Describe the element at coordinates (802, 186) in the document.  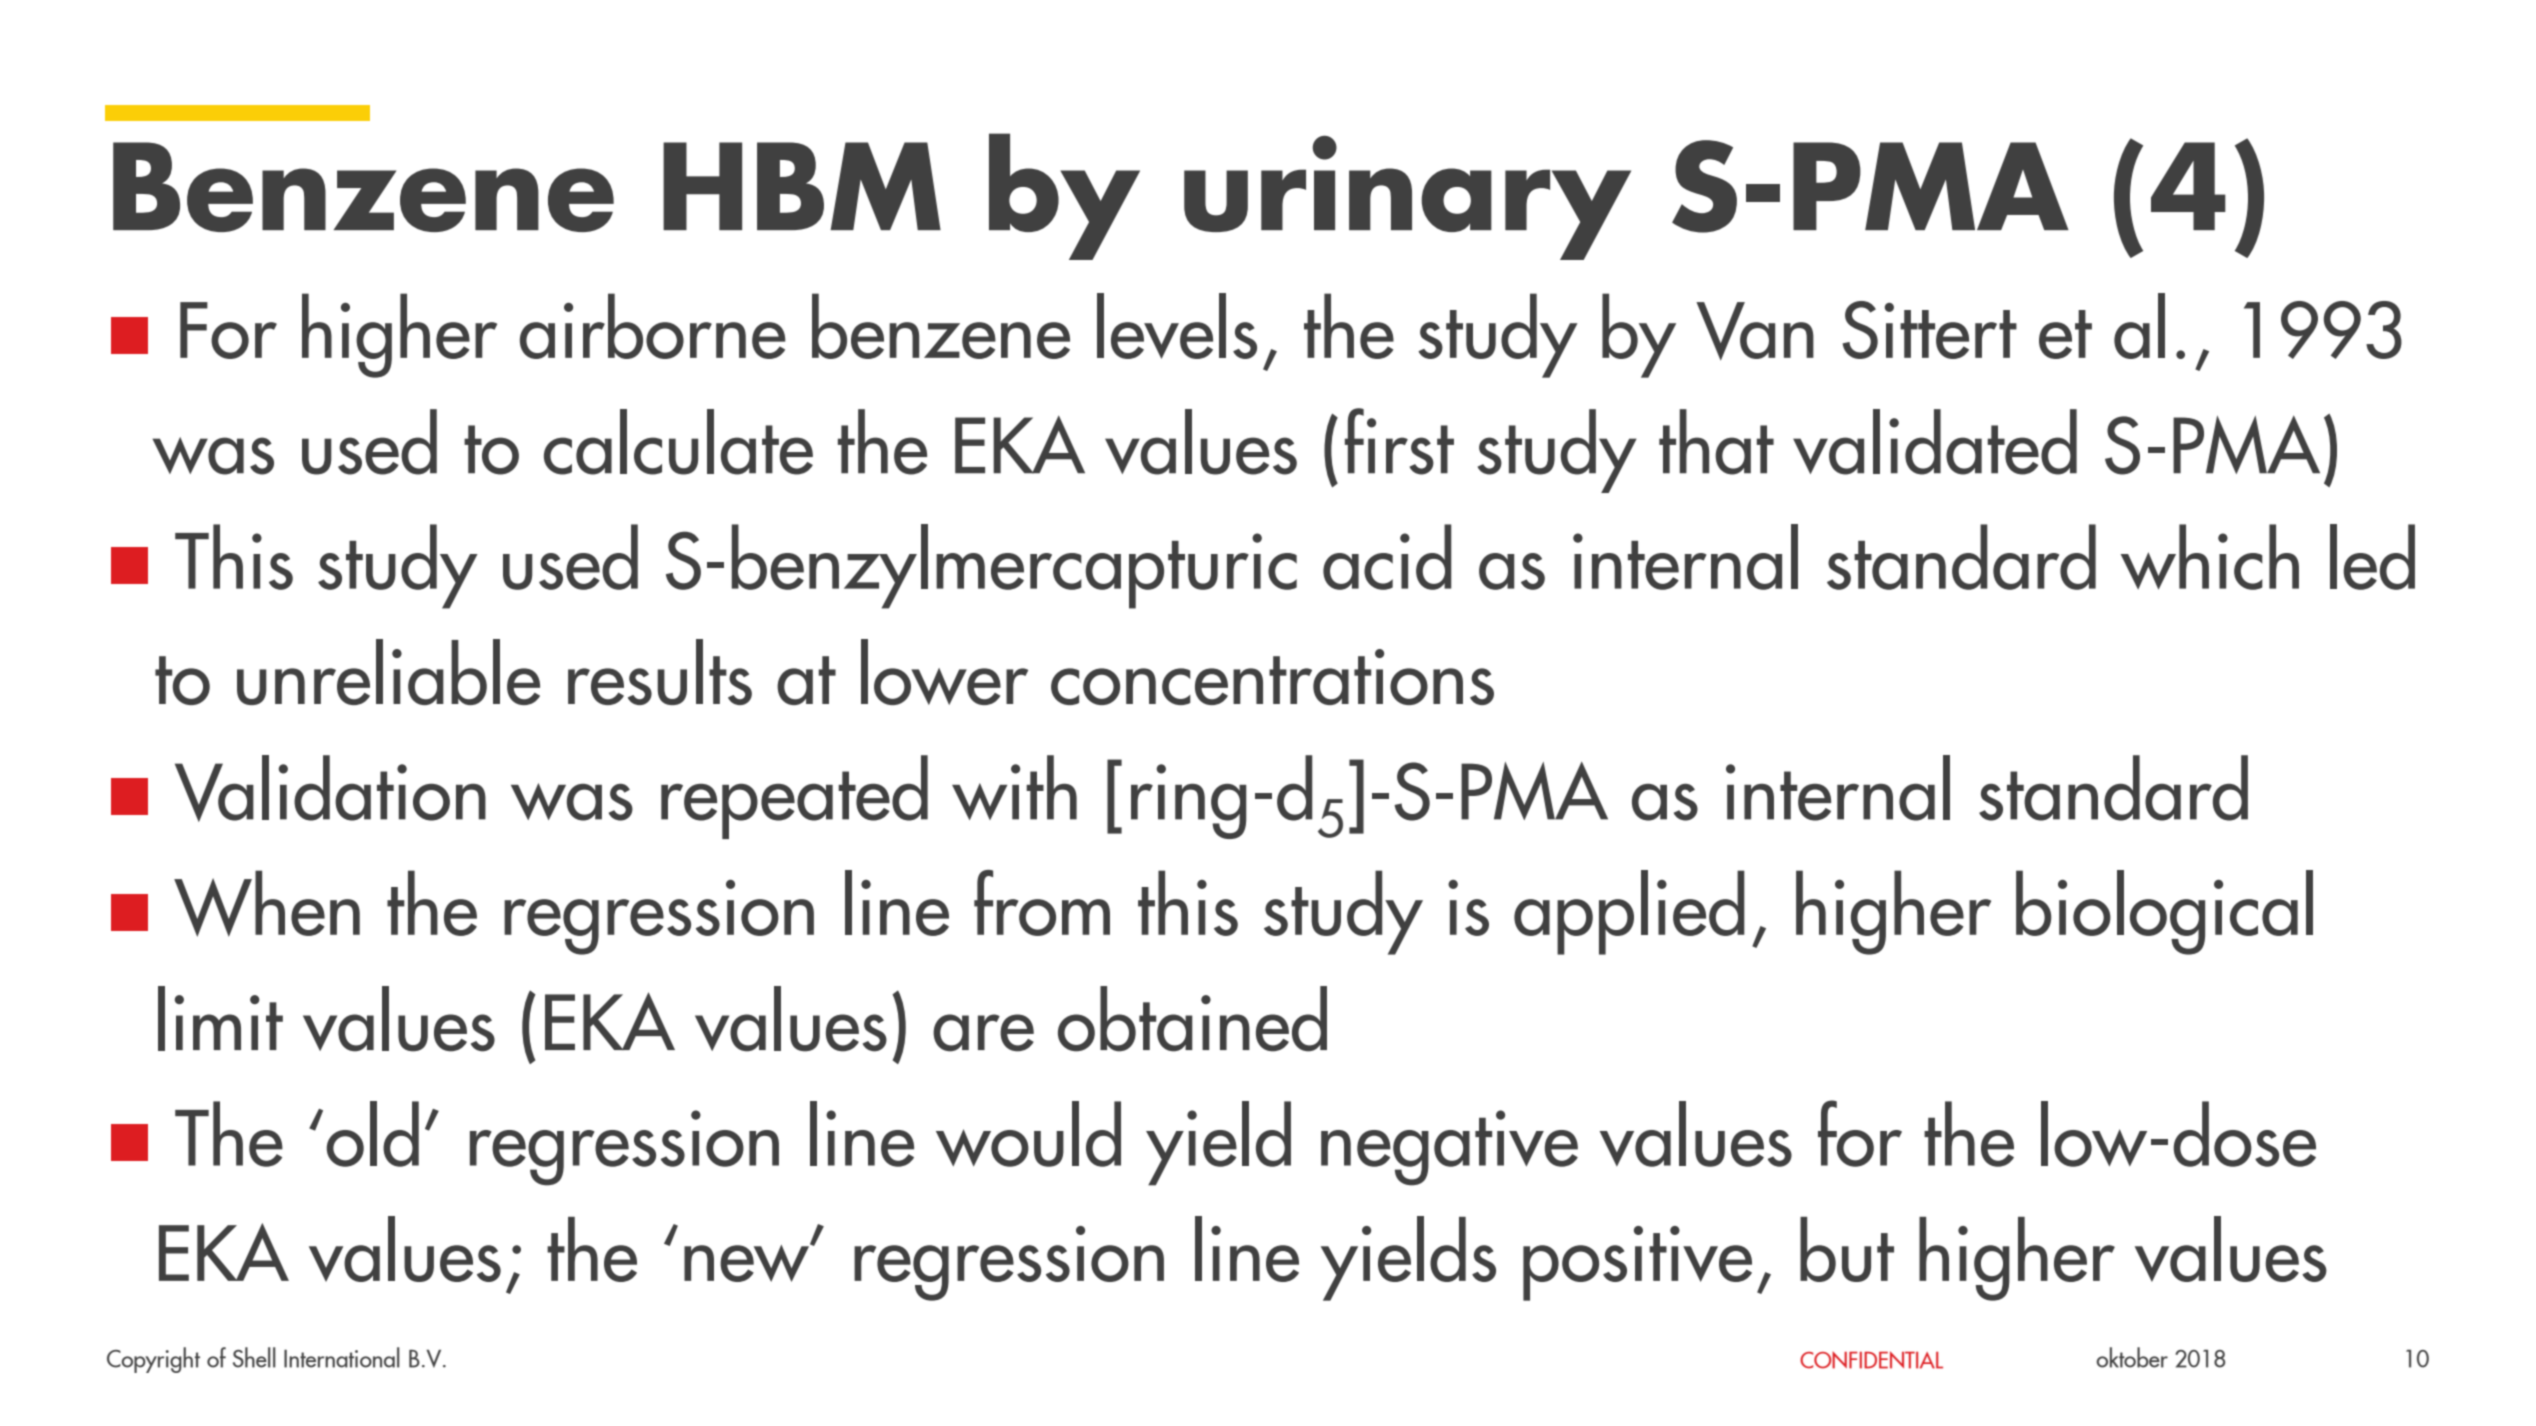
I see `HBM` at that location.
